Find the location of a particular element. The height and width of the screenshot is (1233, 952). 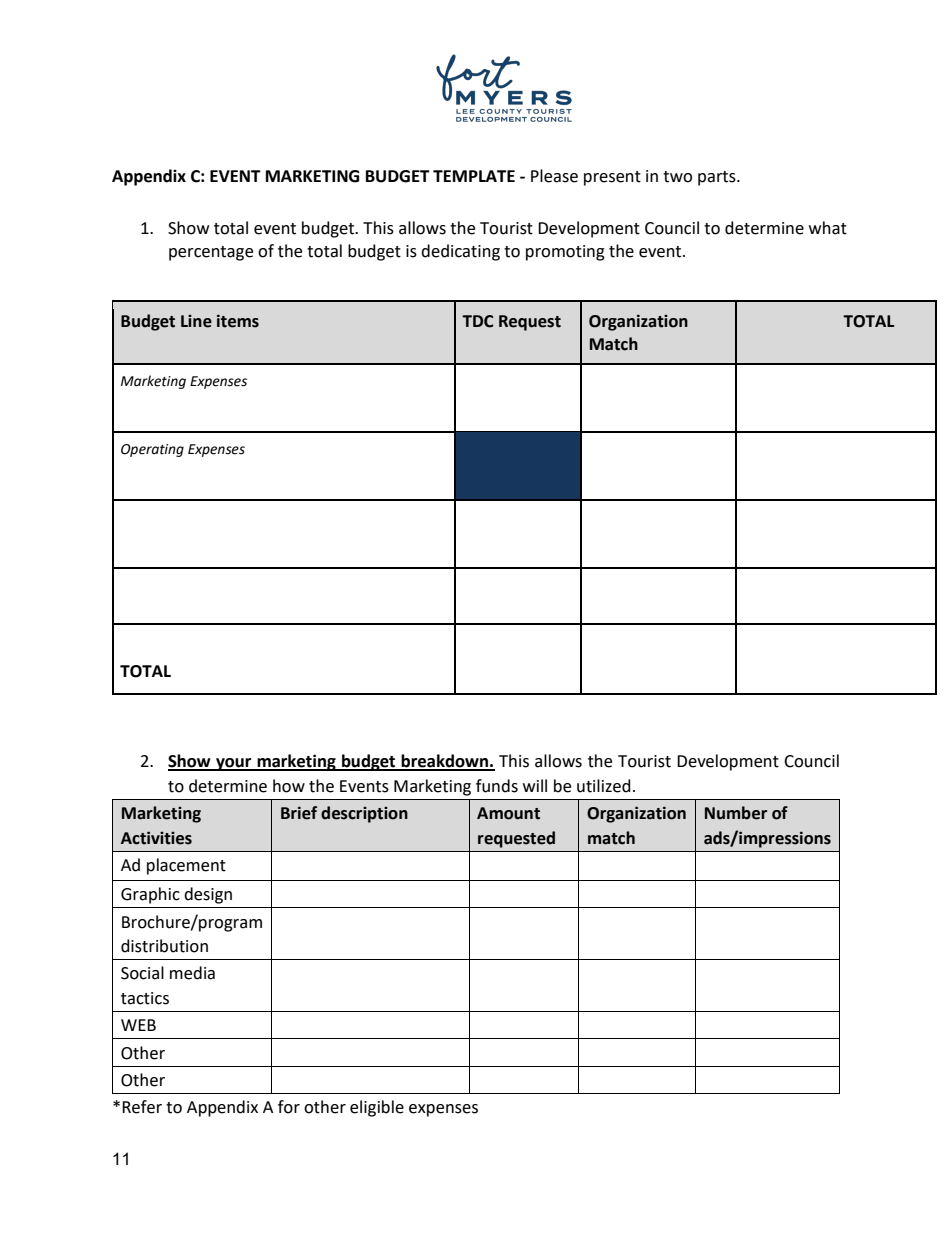

utilized is located at coordinates (604, 786).
